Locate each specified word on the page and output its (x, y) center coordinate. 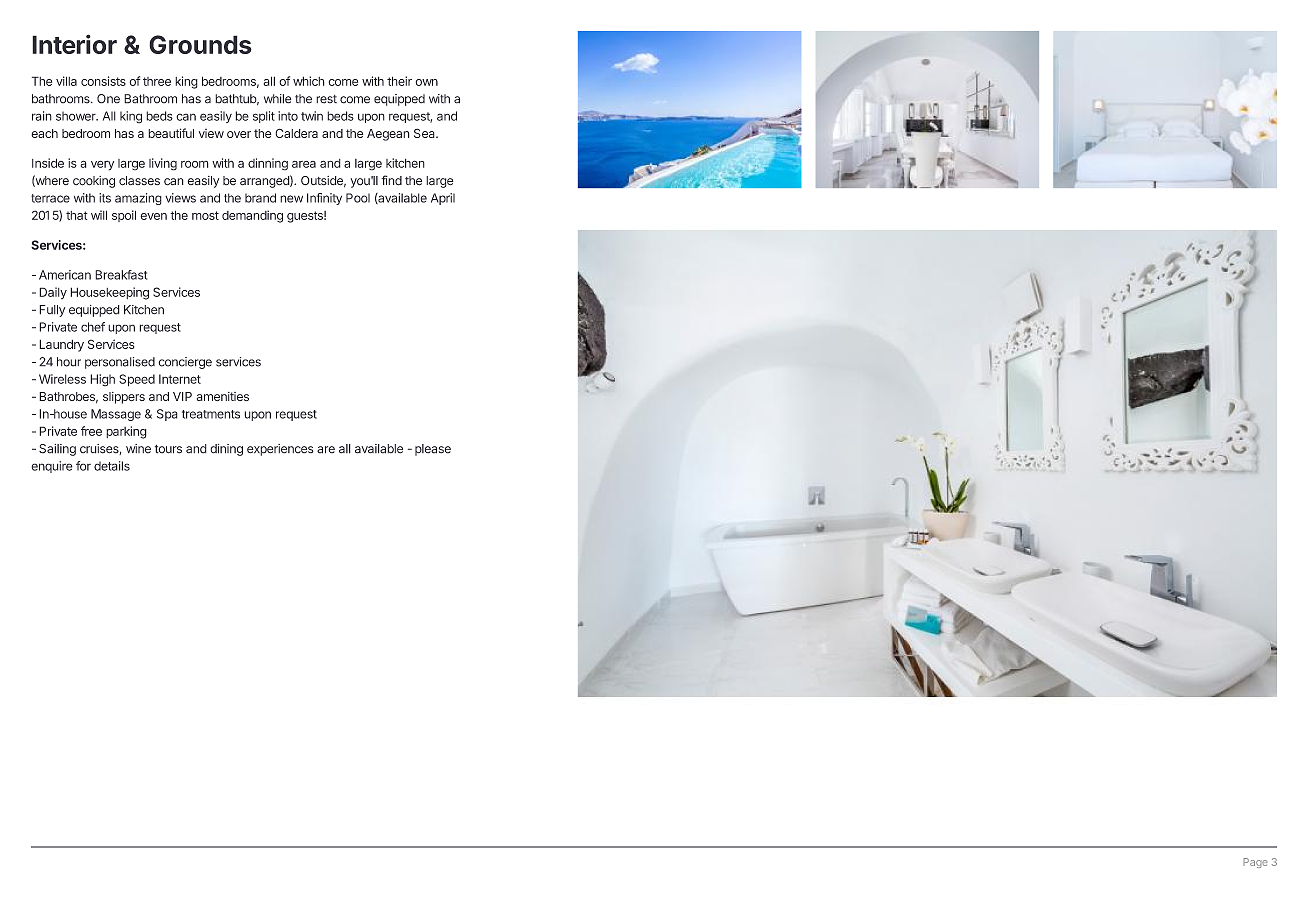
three (157, 81)
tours (168, 449)
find (392, 180)
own (426, 82)
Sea (425, 133)
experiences (280, 450)
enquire (52, 467)
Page (1255, 863)
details (112, 466)
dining (226, 450)
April (443, 199)
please (433, 450)
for (83, 466)
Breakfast (121, 275)
